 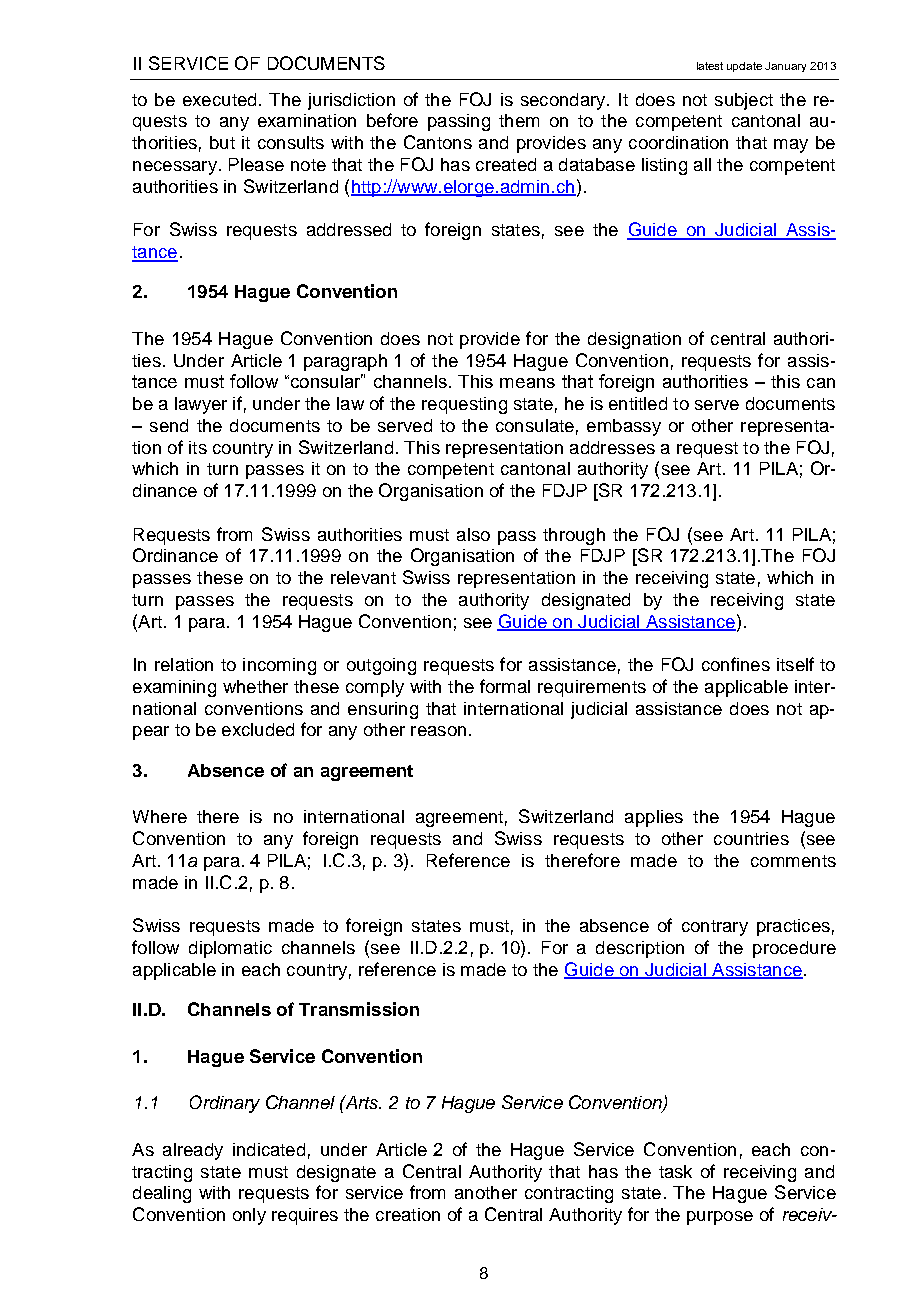 What do you see at coordinates (219, 99) in the screenshot?
I see `executed` at bounding box center [219, 99].
